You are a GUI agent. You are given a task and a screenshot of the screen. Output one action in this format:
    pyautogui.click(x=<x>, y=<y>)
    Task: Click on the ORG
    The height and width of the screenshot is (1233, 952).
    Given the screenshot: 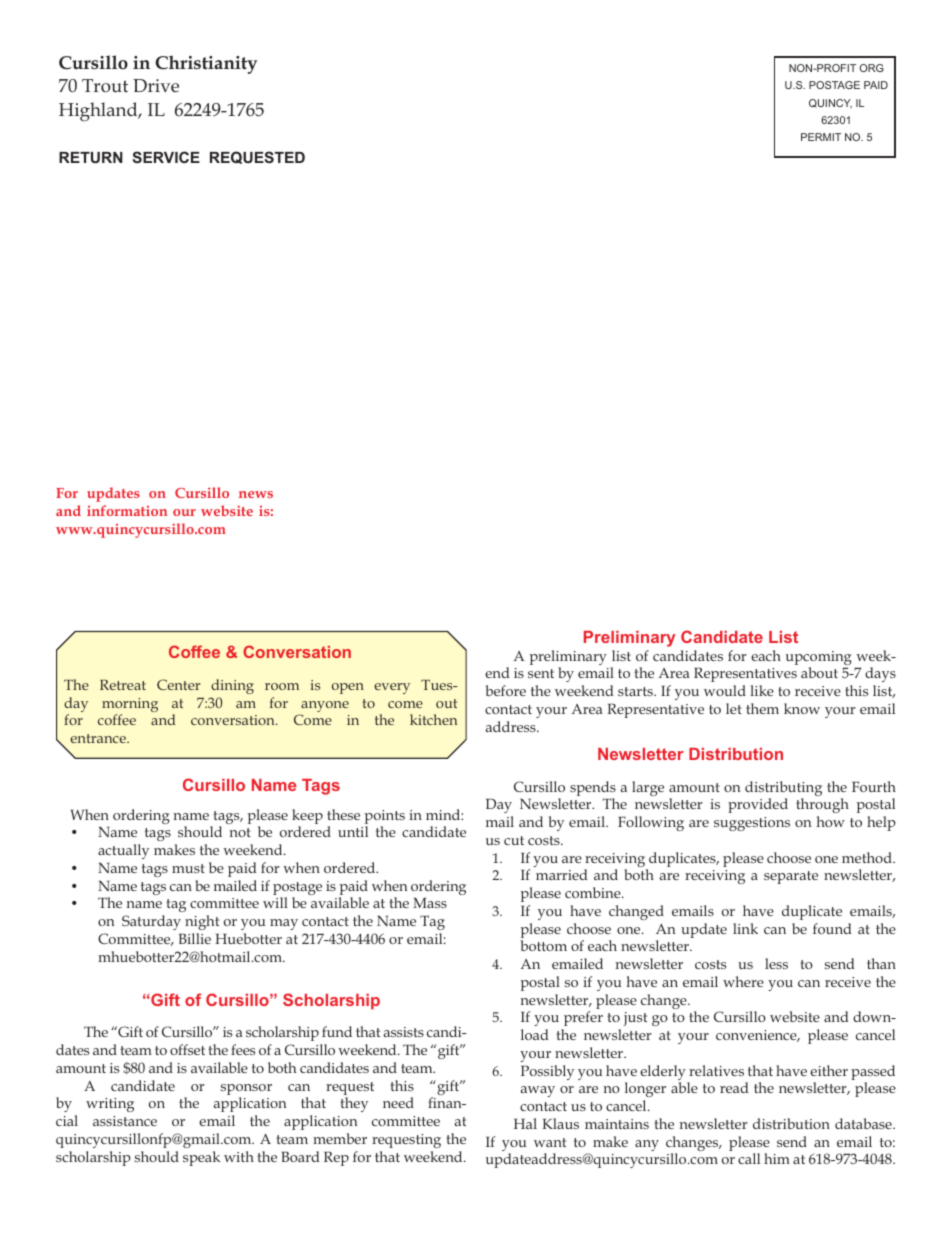 What is the action you would take?
    pyautogui.click(x=872, y=68)
